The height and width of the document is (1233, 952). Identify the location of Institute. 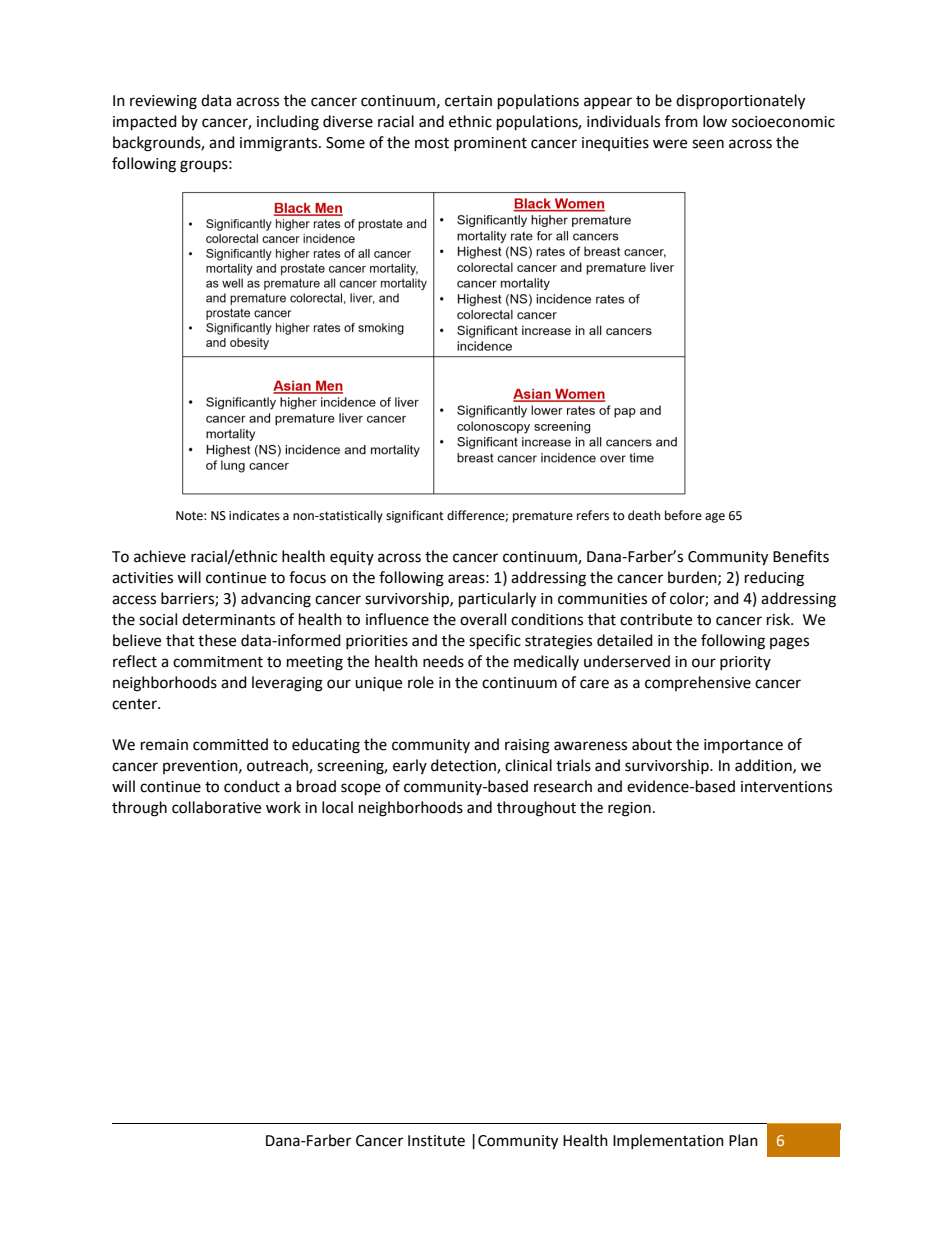
(436, 1141).
